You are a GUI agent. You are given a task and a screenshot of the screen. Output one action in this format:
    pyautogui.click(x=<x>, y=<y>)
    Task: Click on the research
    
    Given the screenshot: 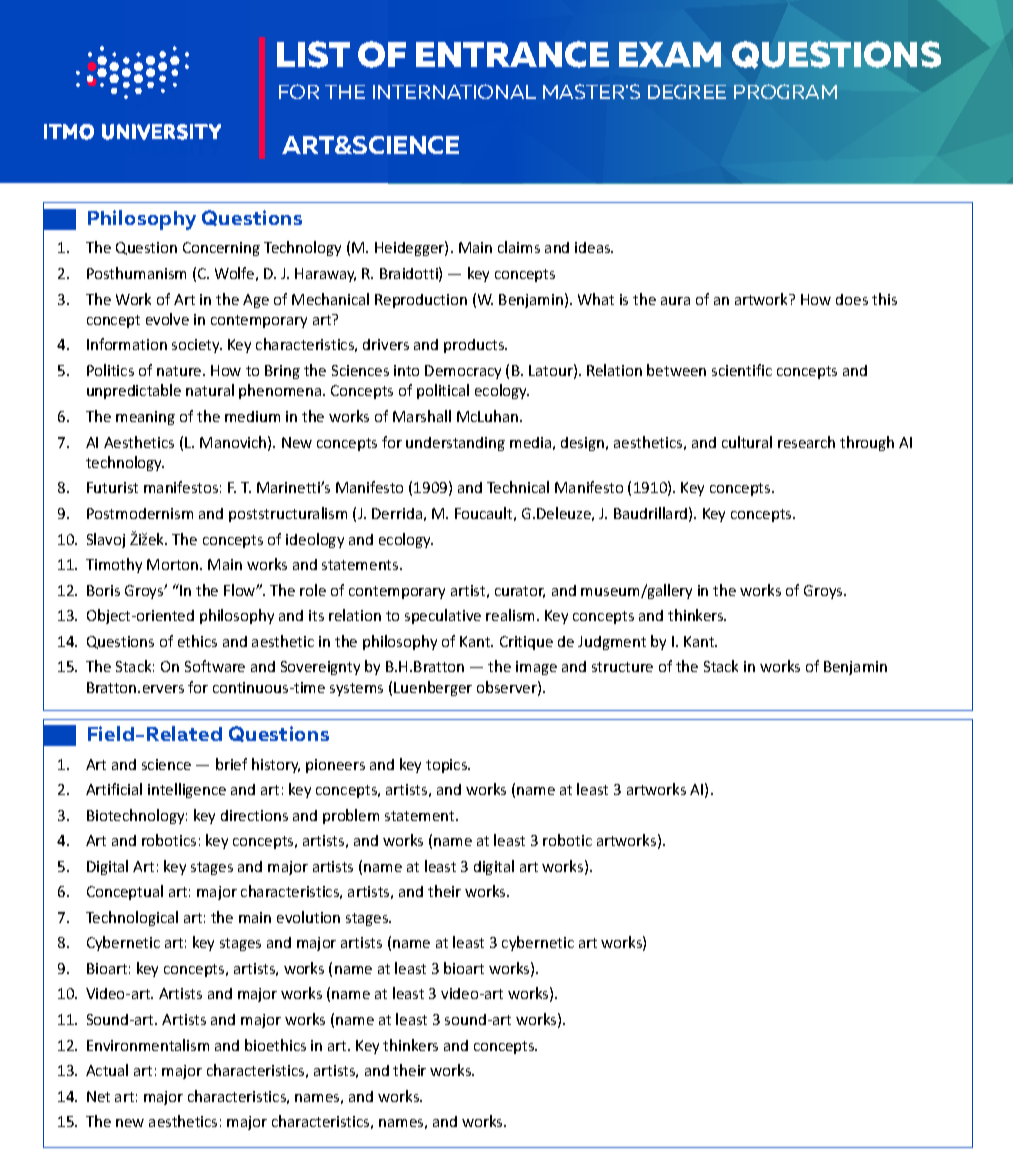 What is the action you would take?
    pyautogui.click(x=806, y=442)
